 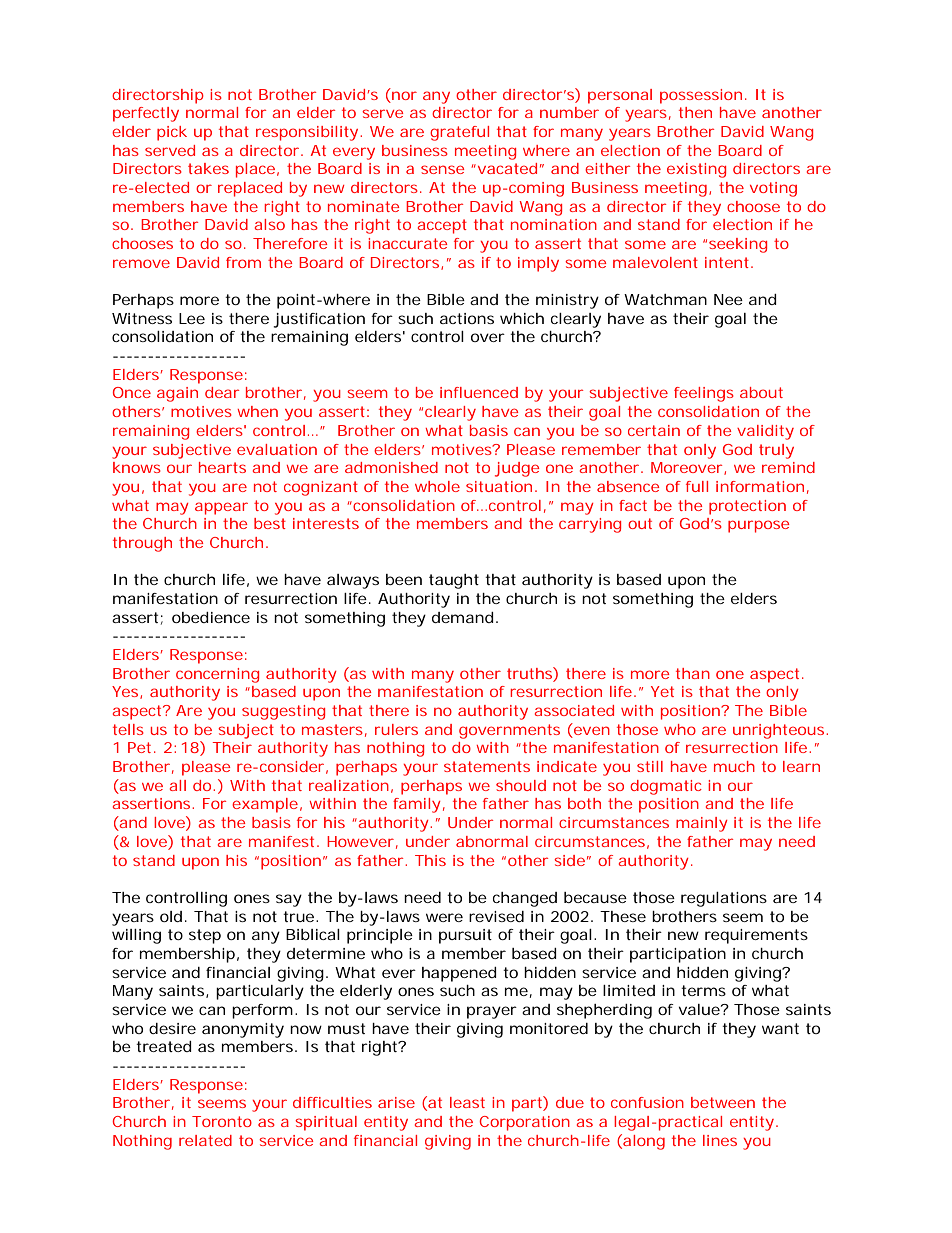 I want to click on dear, so click(x=222, y=392).
